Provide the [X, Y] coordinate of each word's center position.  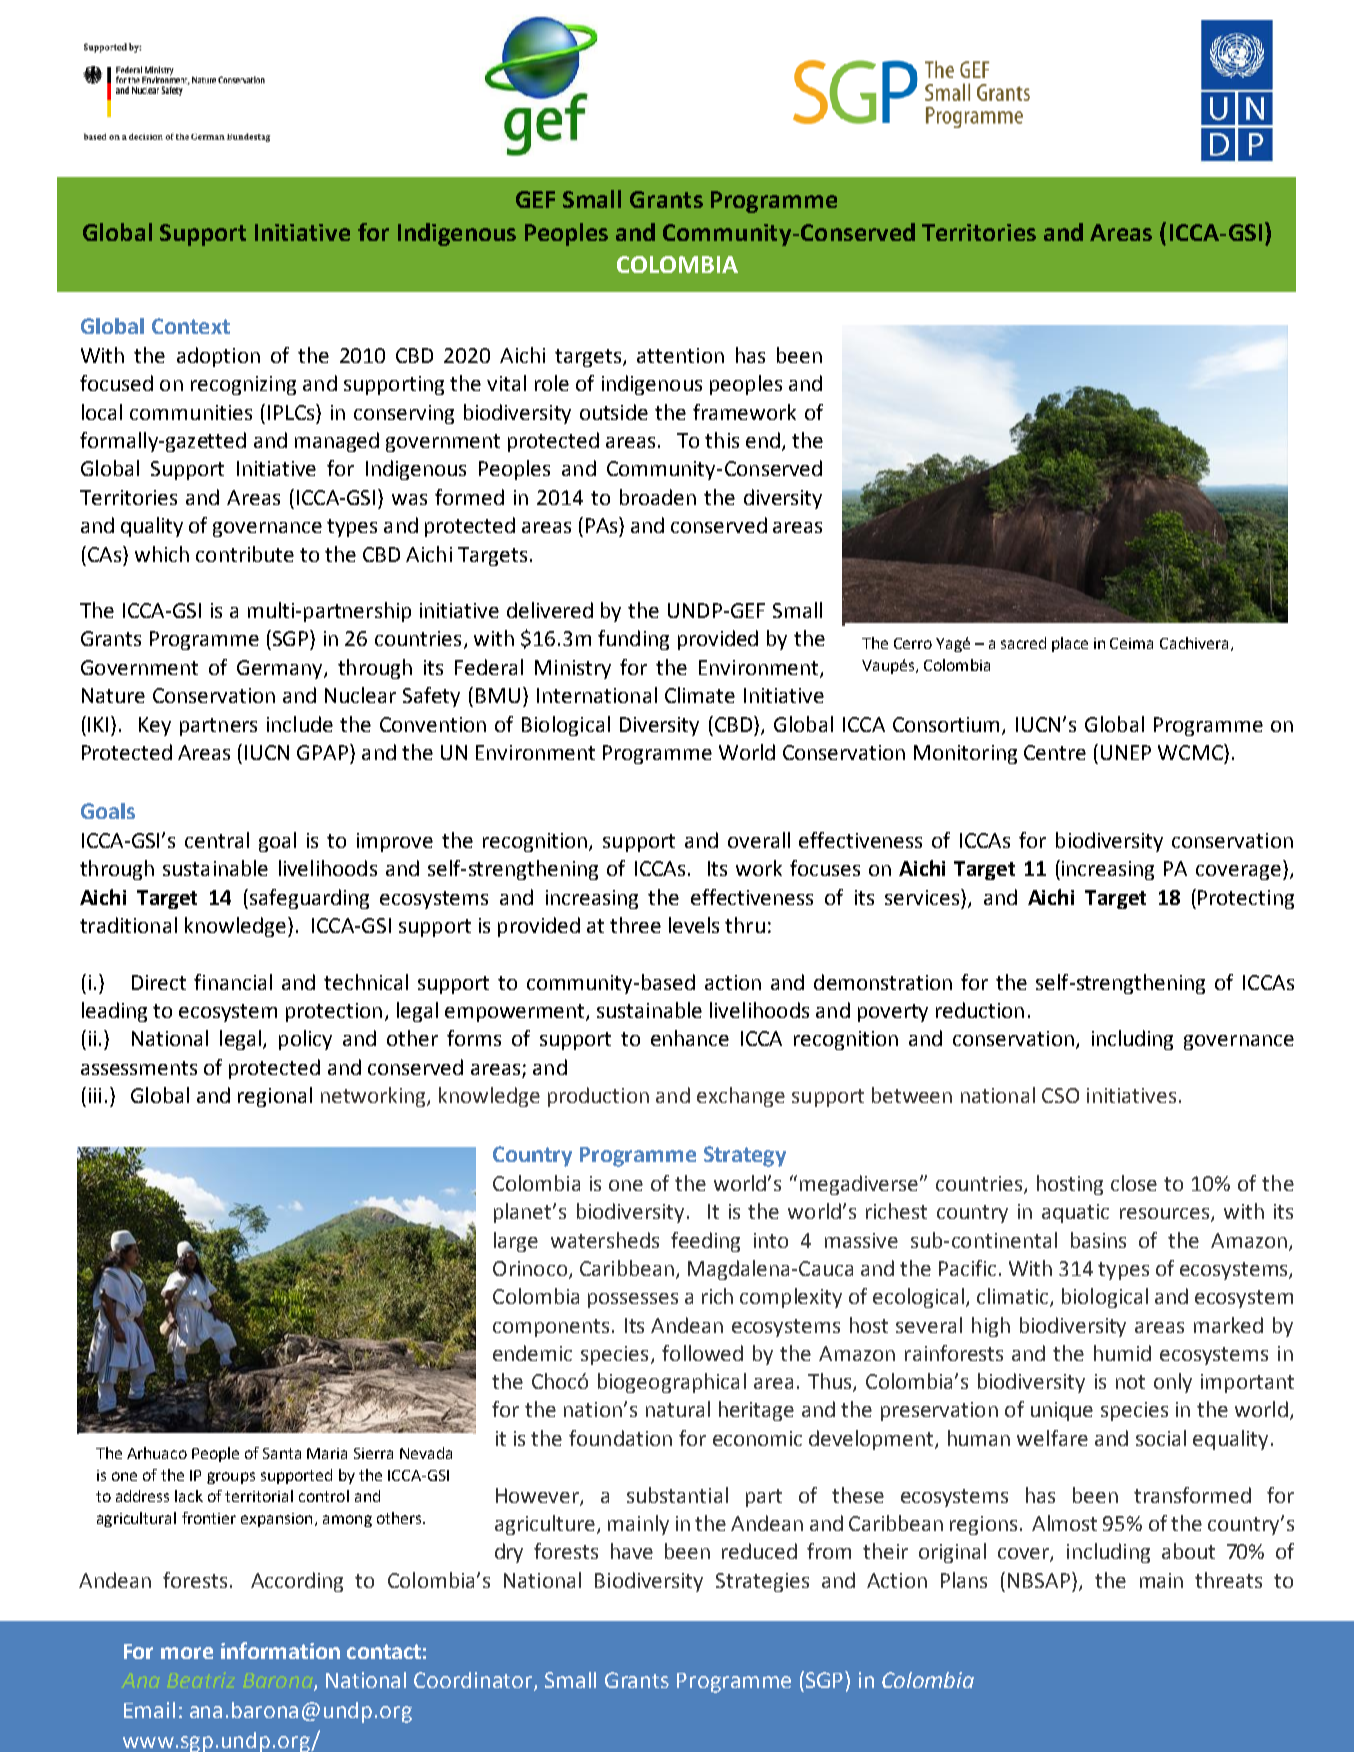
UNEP [1126, 752]
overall [759, 840]
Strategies [762, 1582]
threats [1228, 1580]
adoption [218, 357]
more [187, 1653]
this [722, 440]
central [217, 840]
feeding [705, 1242]
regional [275, 1097]
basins [1098, 1240]
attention [680, 355]
